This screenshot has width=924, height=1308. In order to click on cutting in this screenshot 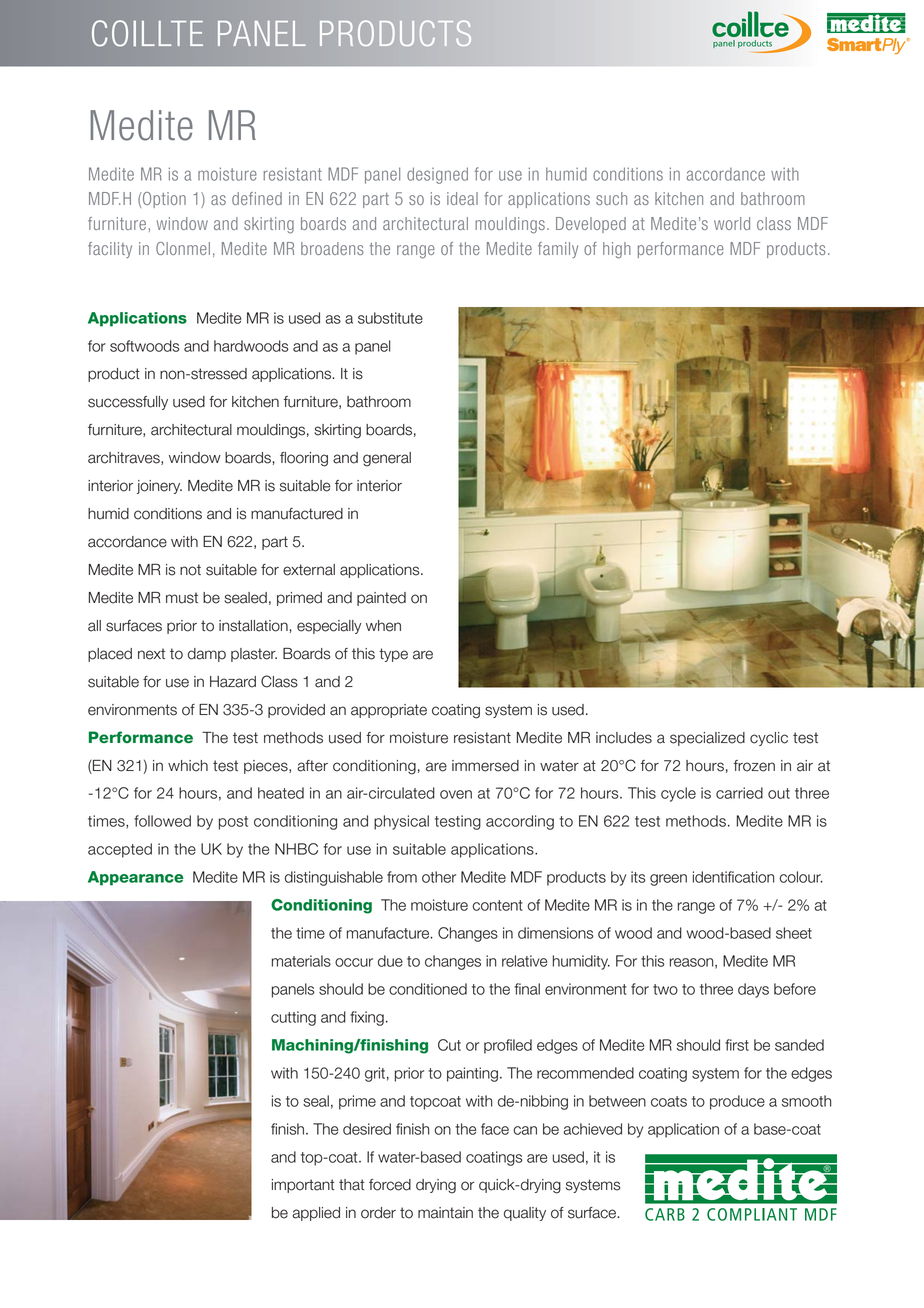, I will do `click(293, 1018)`.
